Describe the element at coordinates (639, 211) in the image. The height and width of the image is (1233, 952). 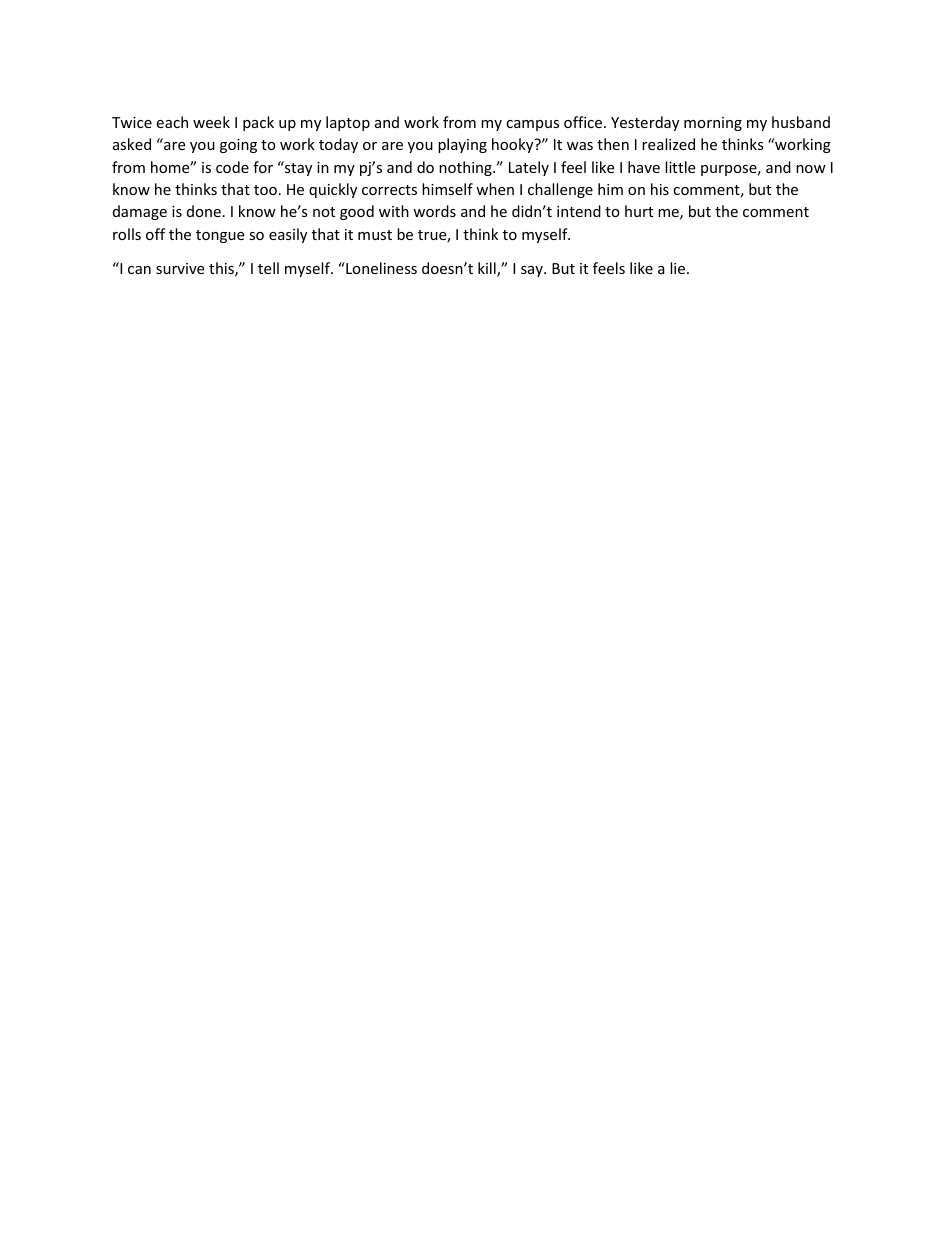
I see `hurt` at that location.
